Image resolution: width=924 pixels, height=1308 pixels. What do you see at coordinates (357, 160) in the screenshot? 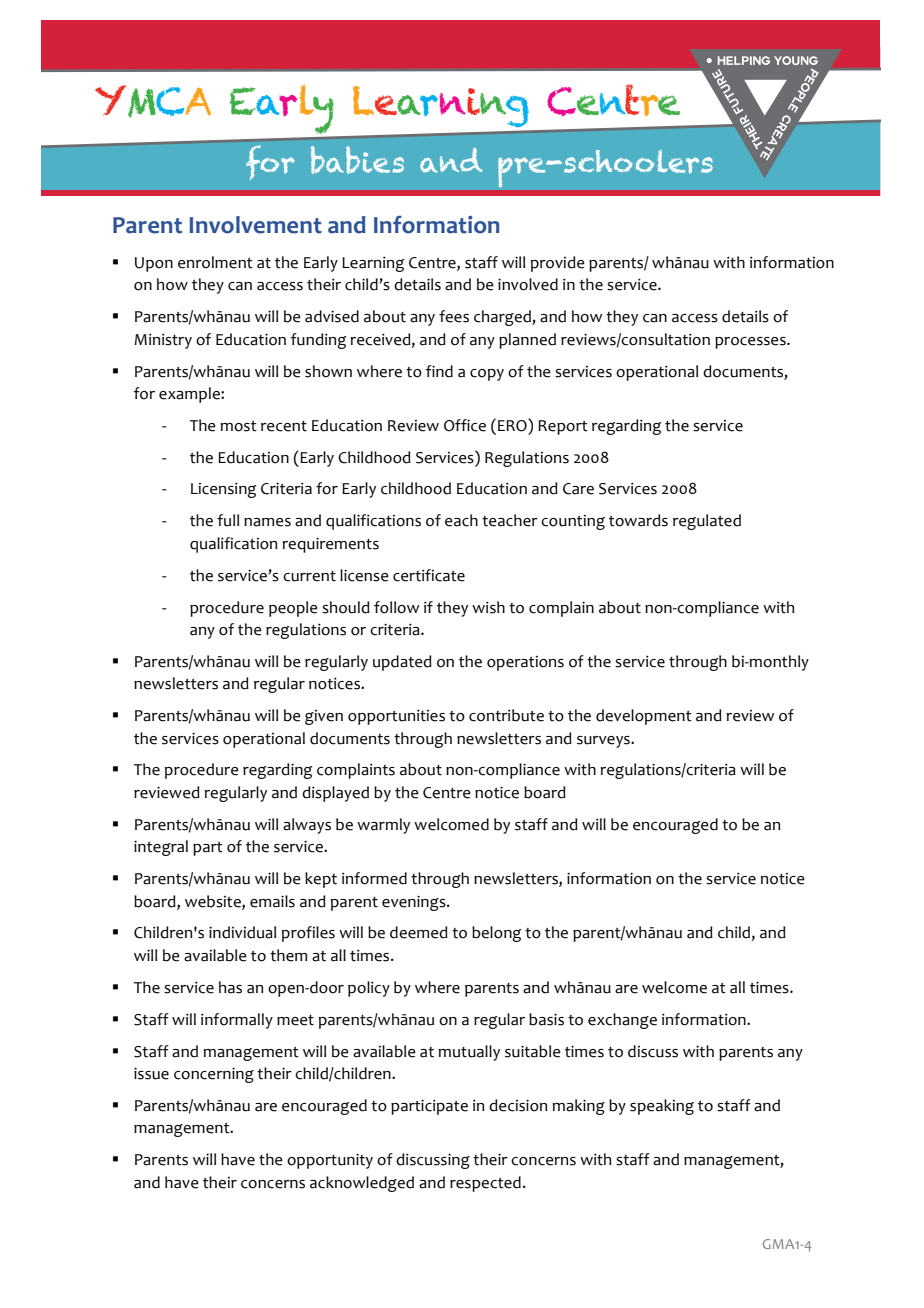
I see `babies` at bounding box center [357, 160].
